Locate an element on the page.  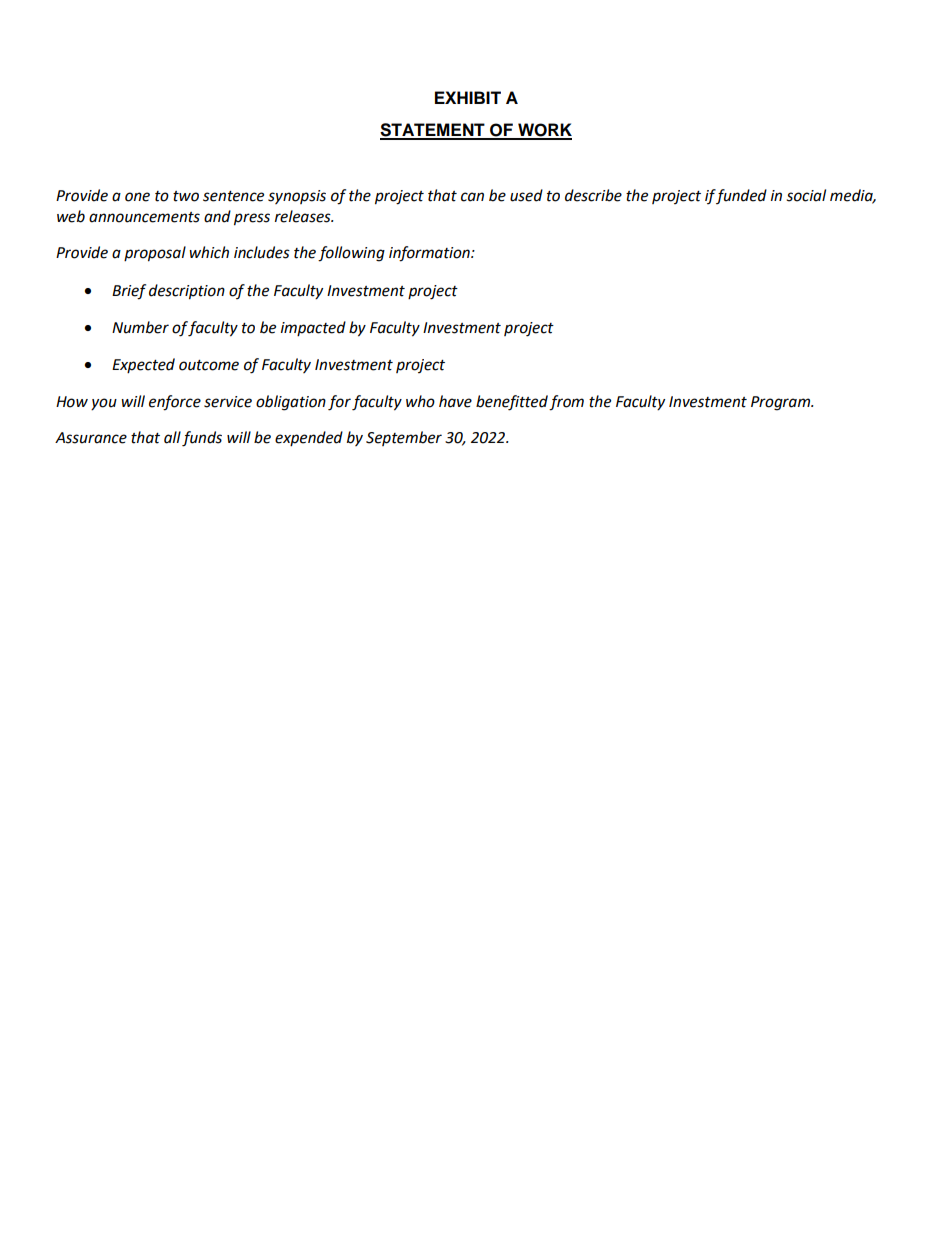
Number is located at coordinates (140, 327).
